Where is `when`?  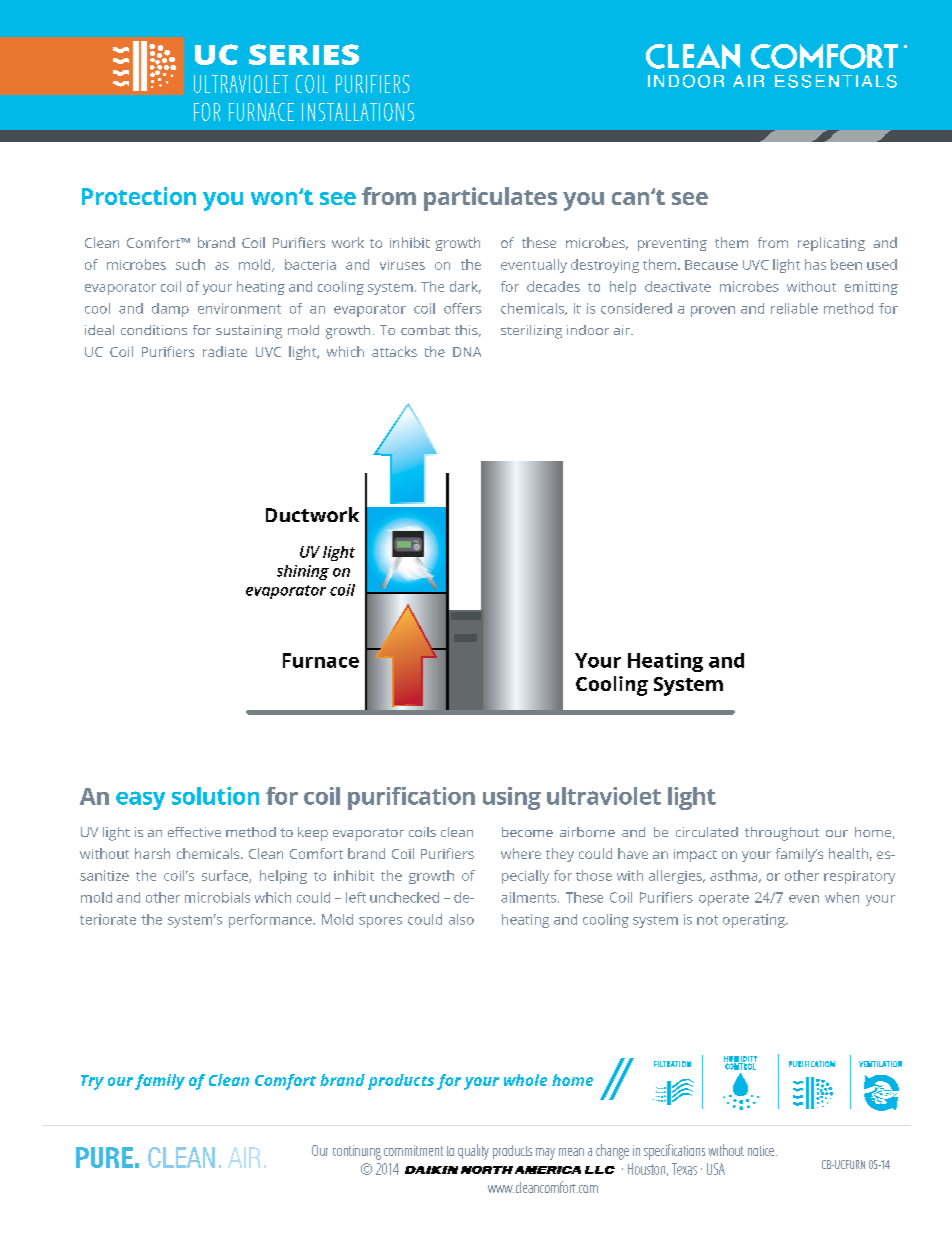
when is located at coordinates (842, 897).
